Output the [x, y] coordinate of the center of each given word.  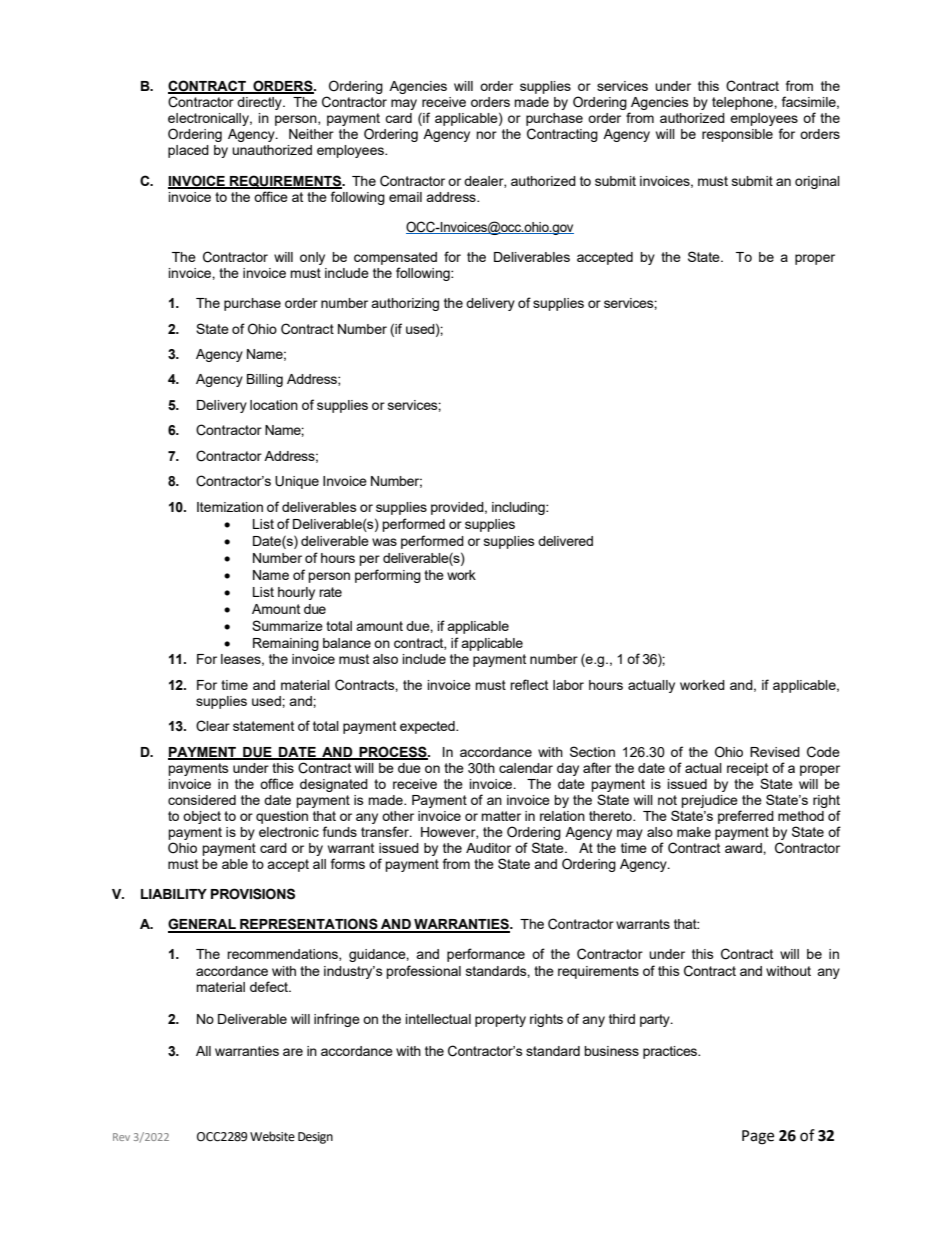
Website [272, 1136]
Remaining [286, 644]
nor [486, 135]
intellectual [438, 1019]
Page [758, 1137]
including [519, 508]
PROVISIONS [253, 894]
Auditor [488, 848]
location [274, 405]
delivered [565, 541]
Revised [775, 752]
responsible [737, 135]
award [744, 848]
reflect [529, 684]
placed [188, 151]
